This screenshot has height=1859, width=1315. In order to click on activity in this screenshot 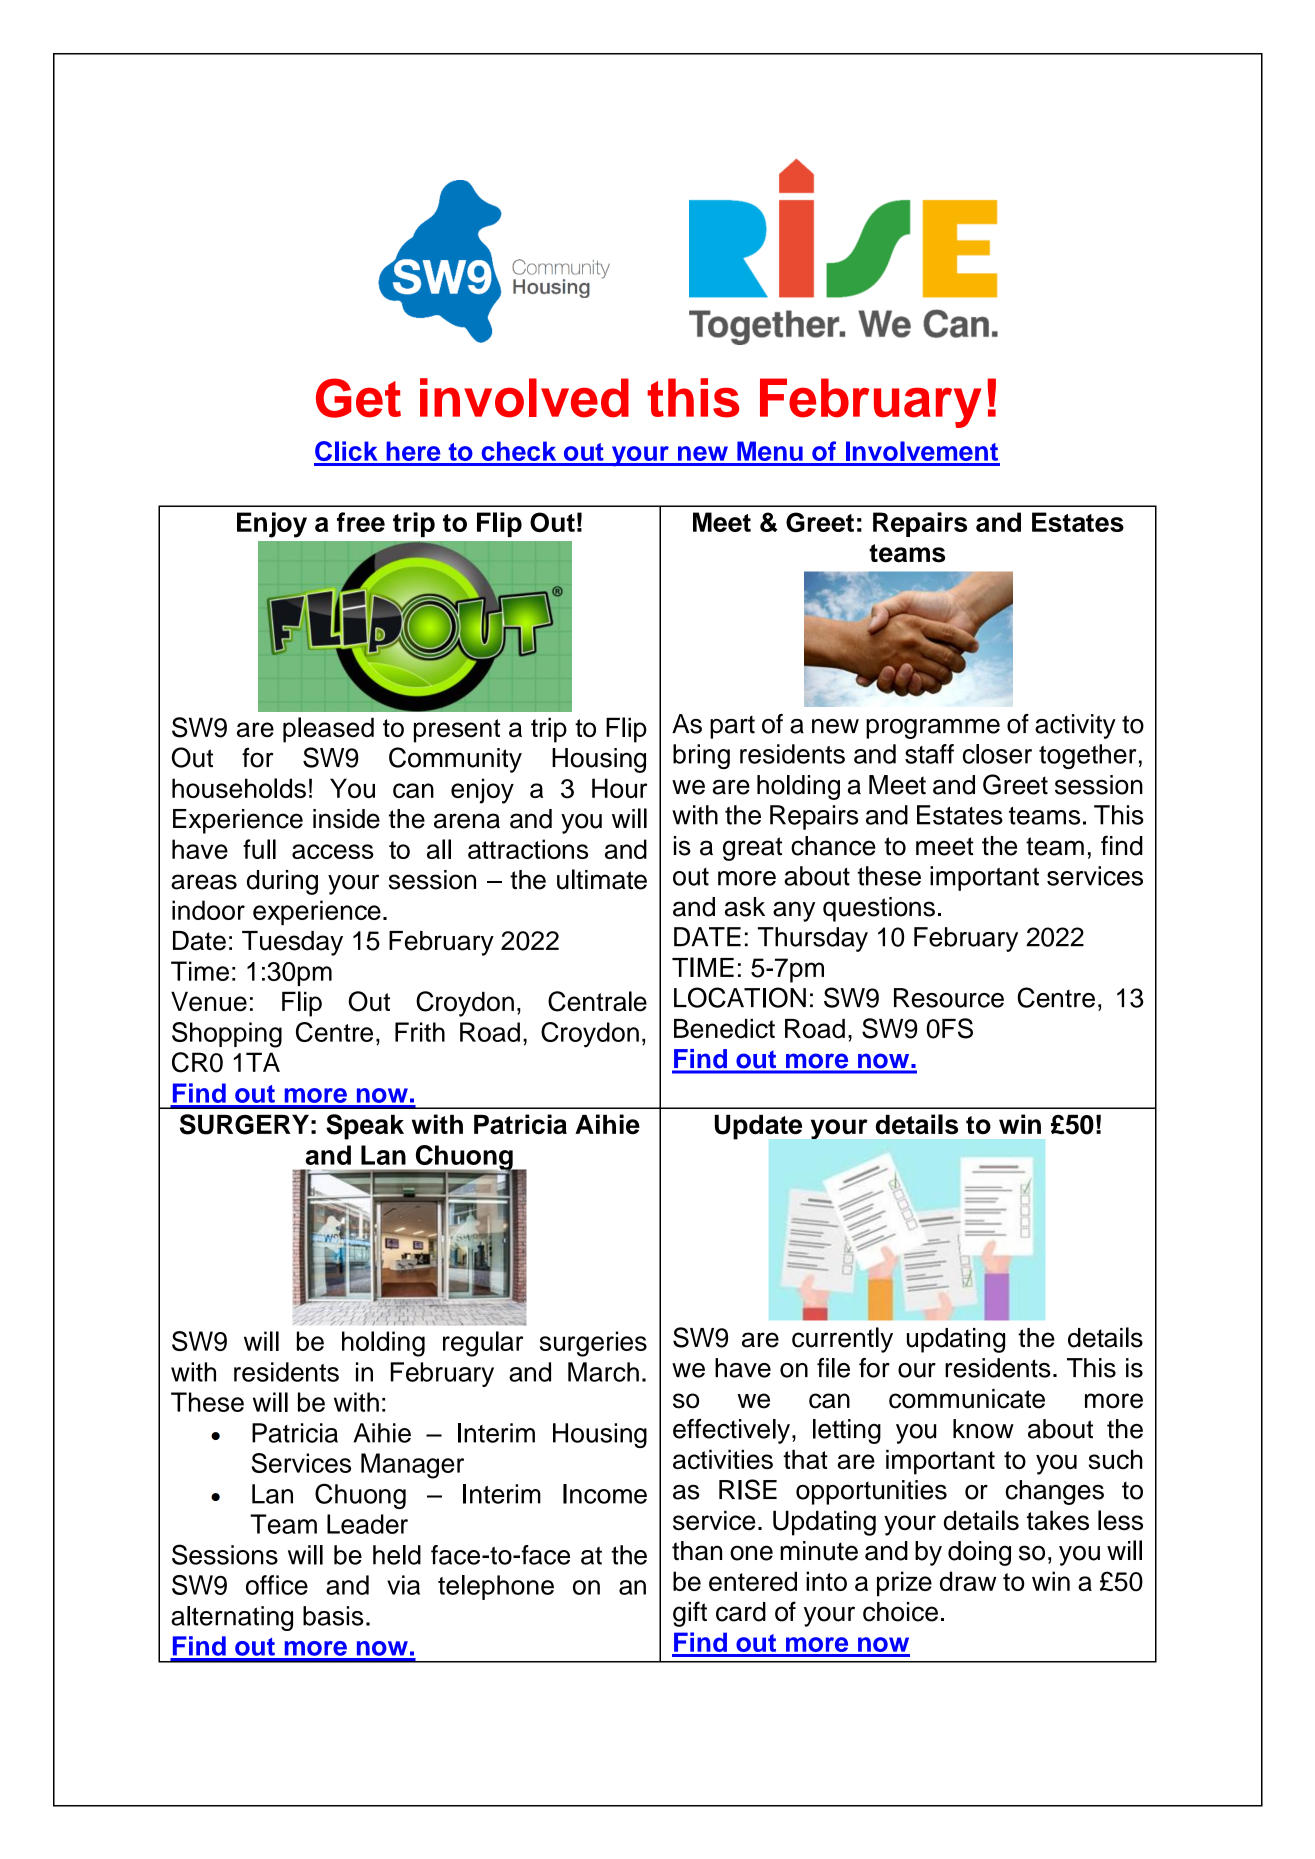, I will do `click(1075, 726)`.
